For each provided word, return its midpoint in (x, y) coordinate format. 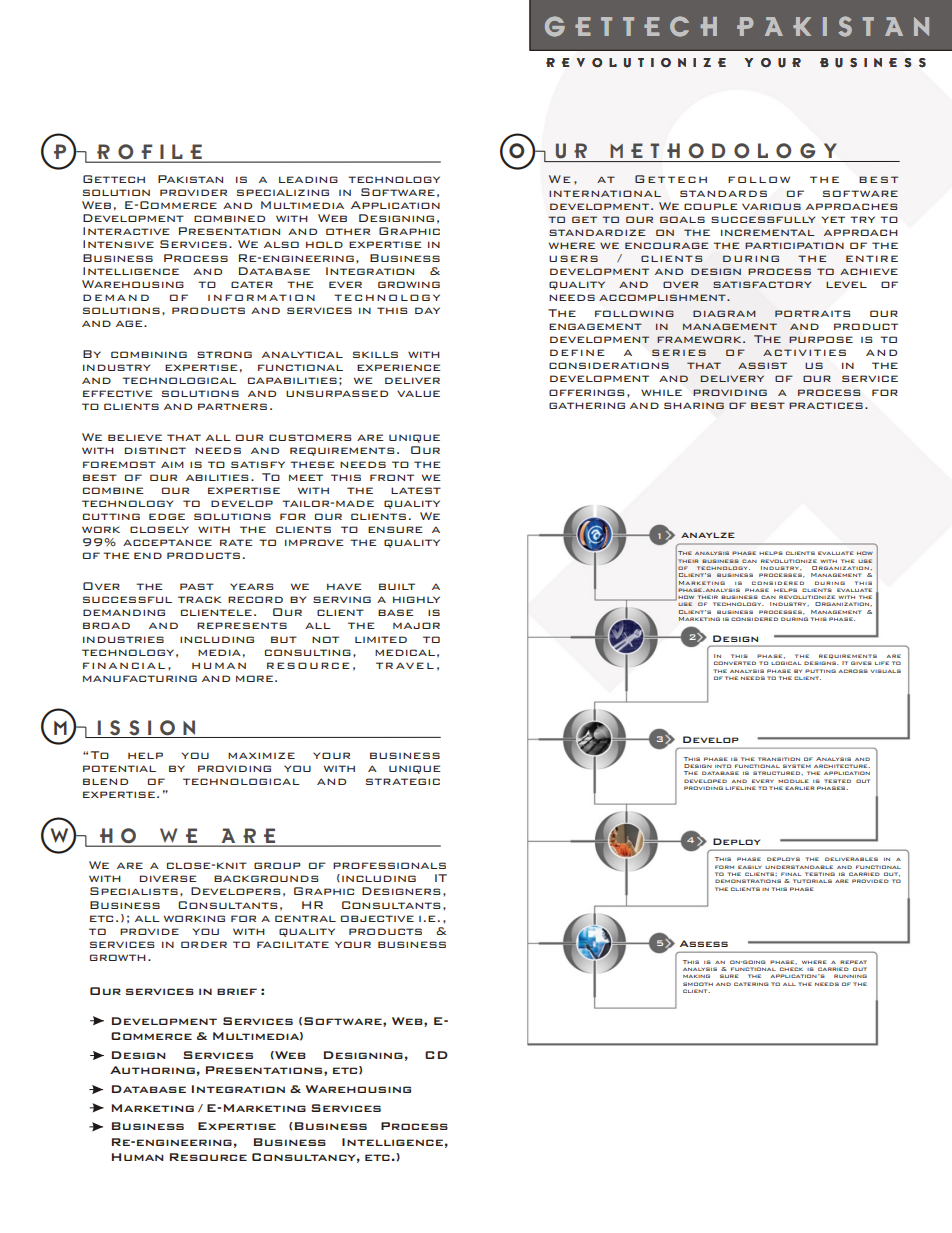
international (605, 193)
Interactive (126, 231)
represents (242, 625)
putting (820, 671)
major (416, 625)
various (771, 206)
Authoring (152, 1070)
